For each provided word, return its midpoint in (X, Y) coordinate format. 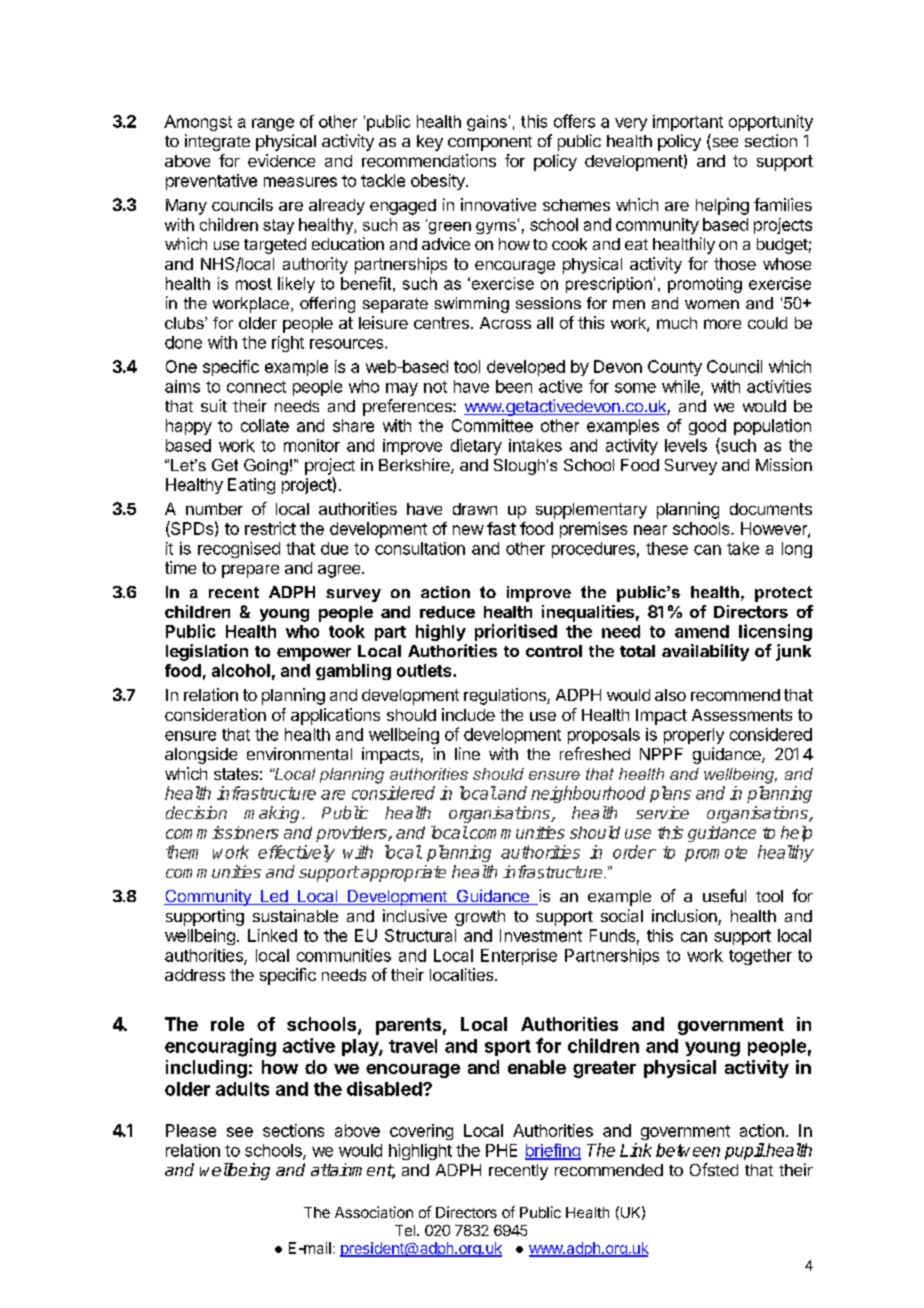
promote (716, 854)
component (490, 143)
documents (771, 509)
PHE (501, 1150)
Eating (251, 486)
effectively (296, 853)
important (688, 123)
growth (480, 918)
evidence (281, 160)
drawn (475, 509)
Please (191, 1130)
